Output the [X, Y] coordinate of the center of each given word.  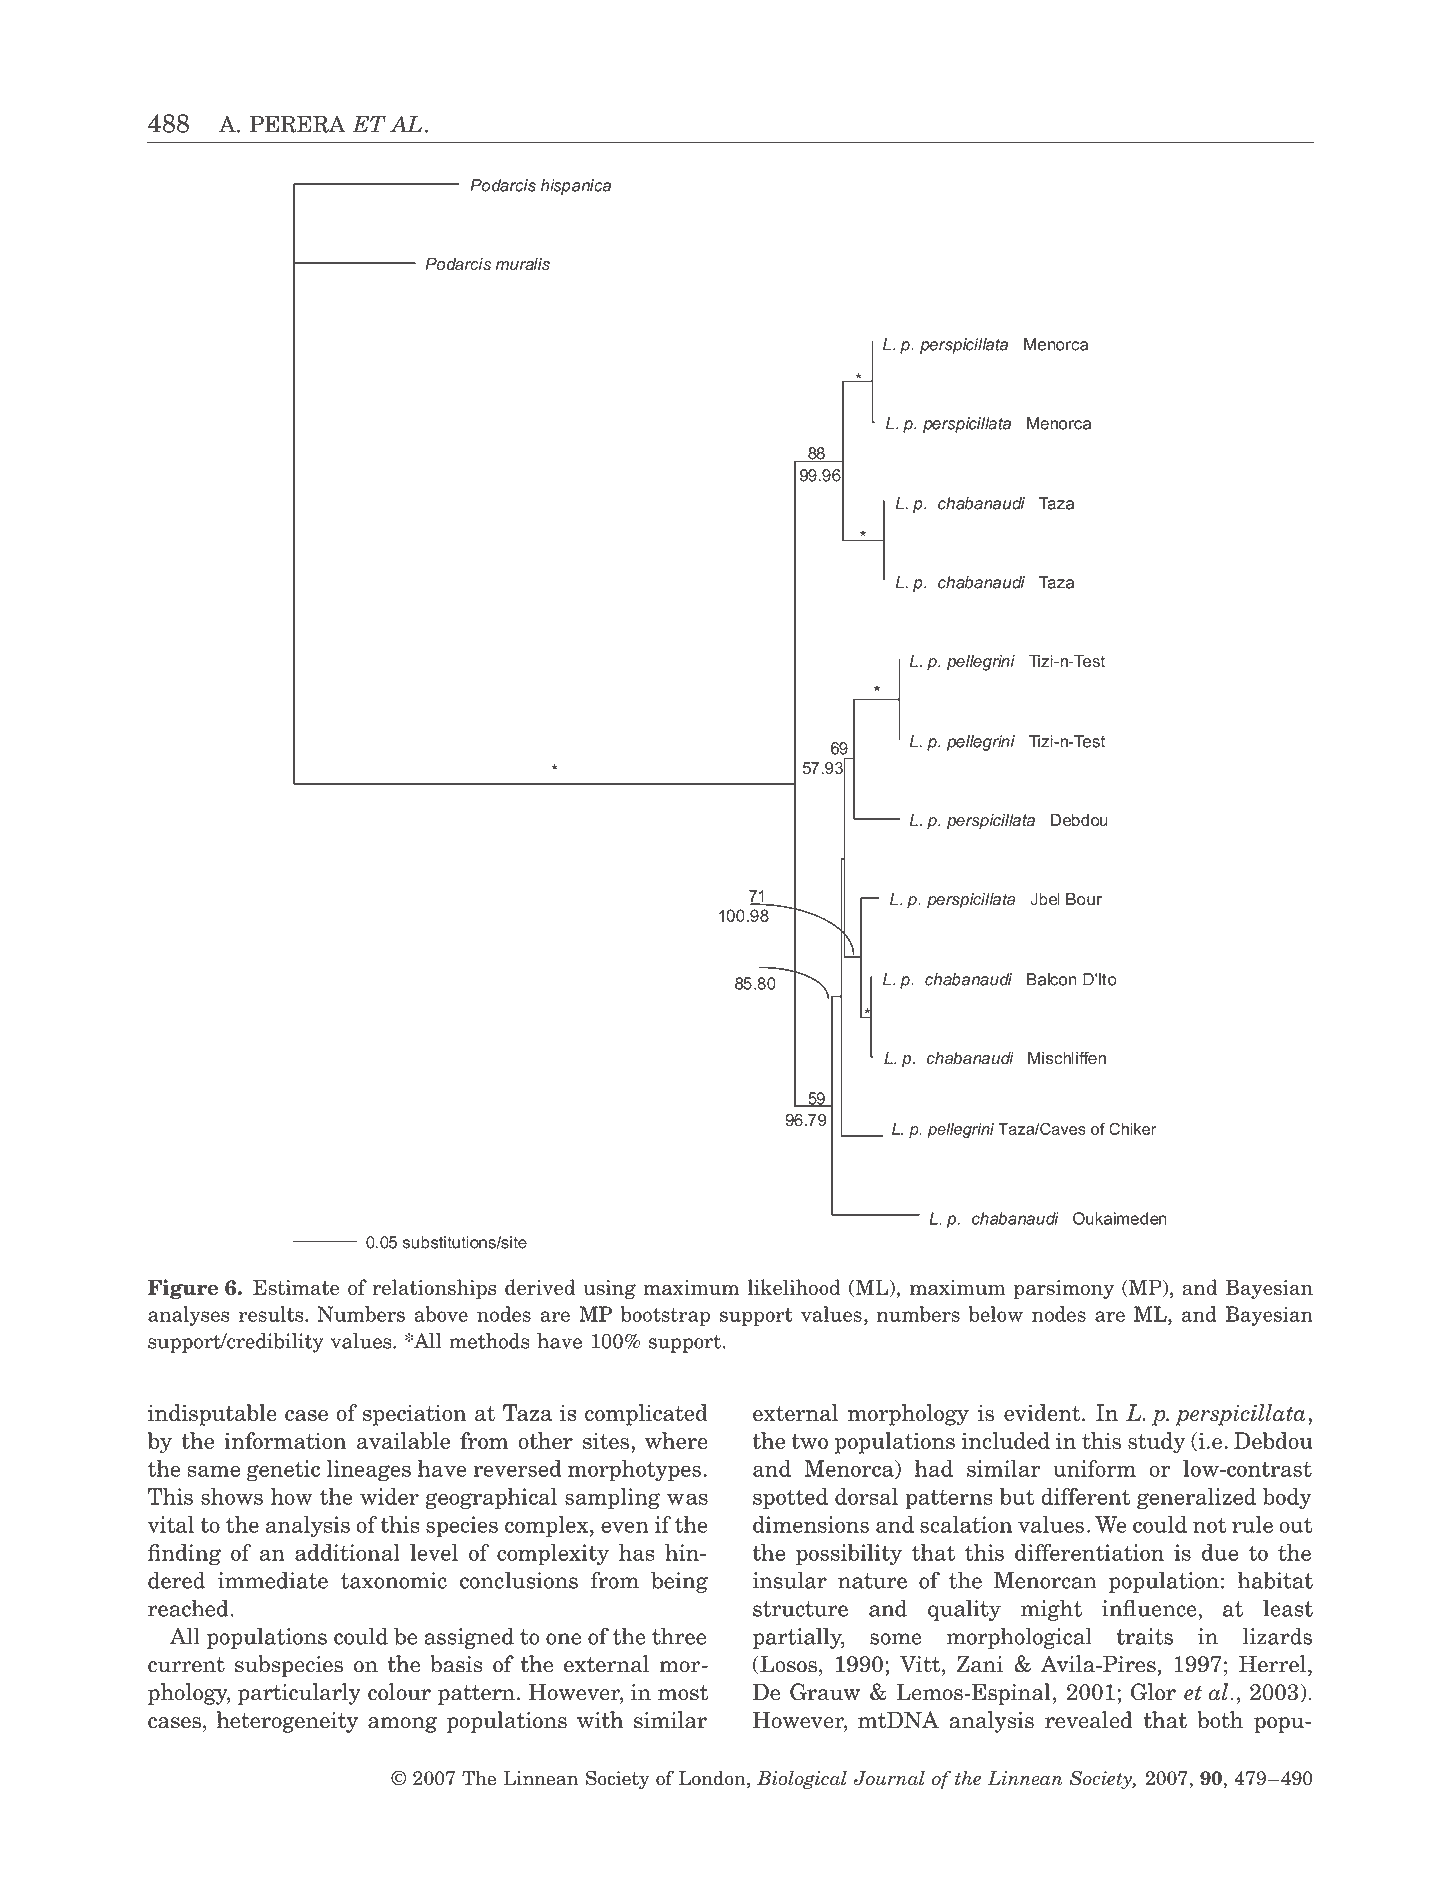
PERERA [298, 124]
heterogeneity [287, 1722]
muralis [523, 264]
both [1220, 1720]
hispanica [576, 187]
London [713, 1779]
